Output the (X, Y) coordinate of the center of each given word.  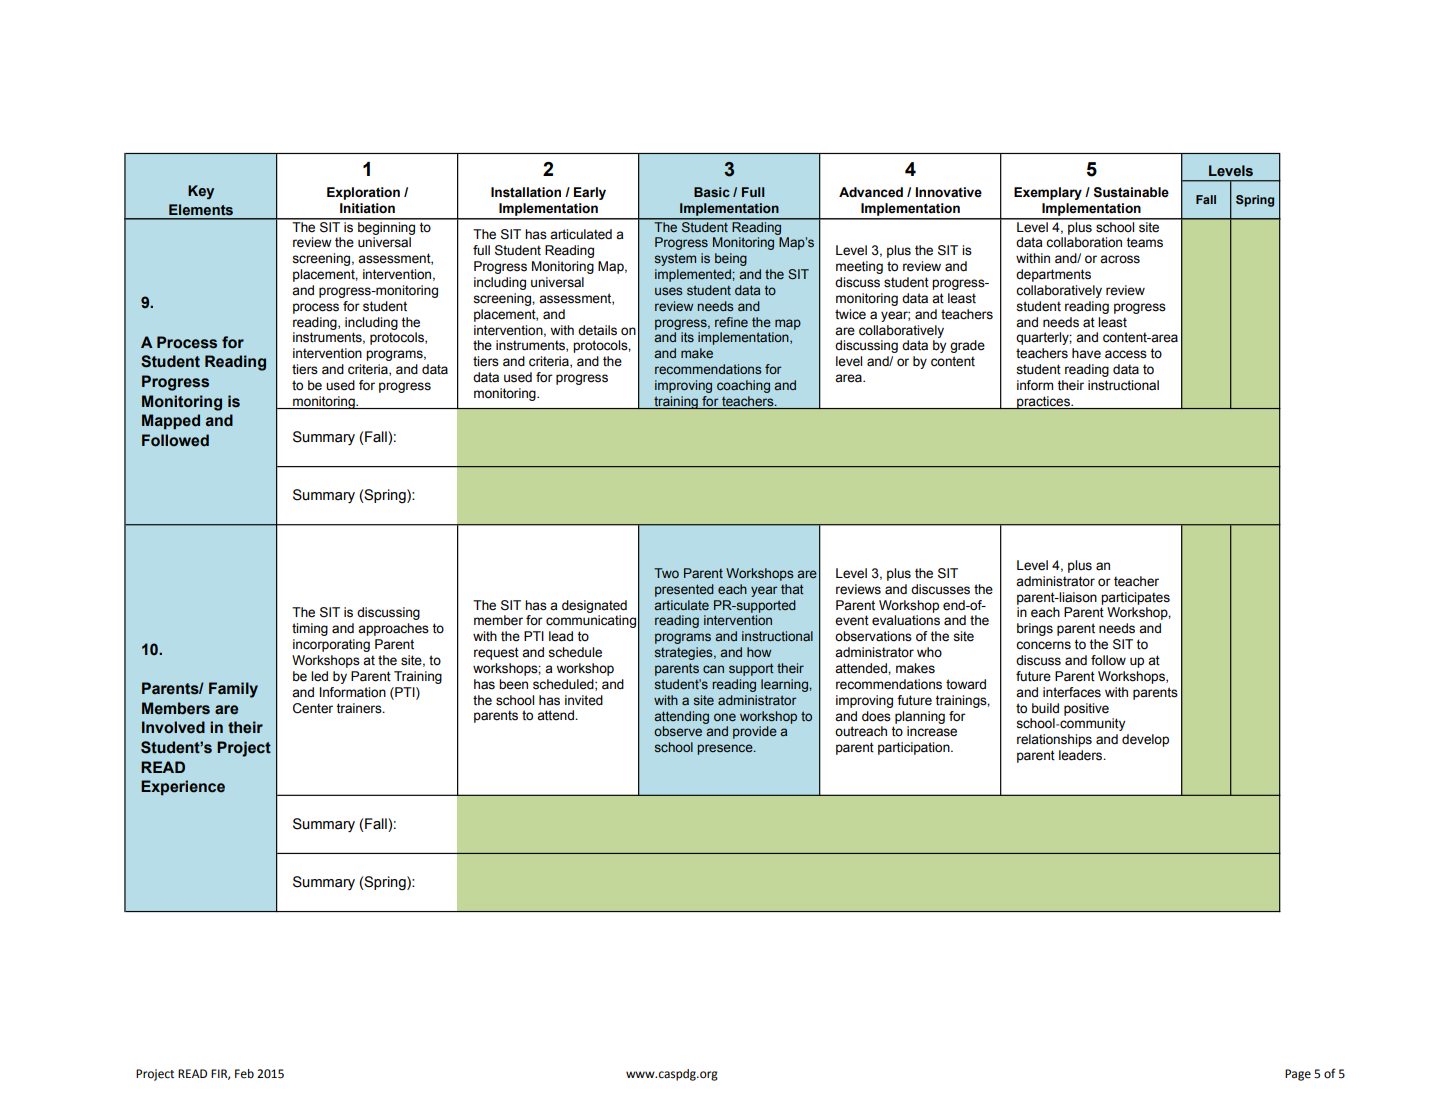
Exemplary (1048, 193)
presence (726, 749)
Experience (183, 788)
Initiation (367, 208)
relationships (1054, 740)
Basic (712, 192)
